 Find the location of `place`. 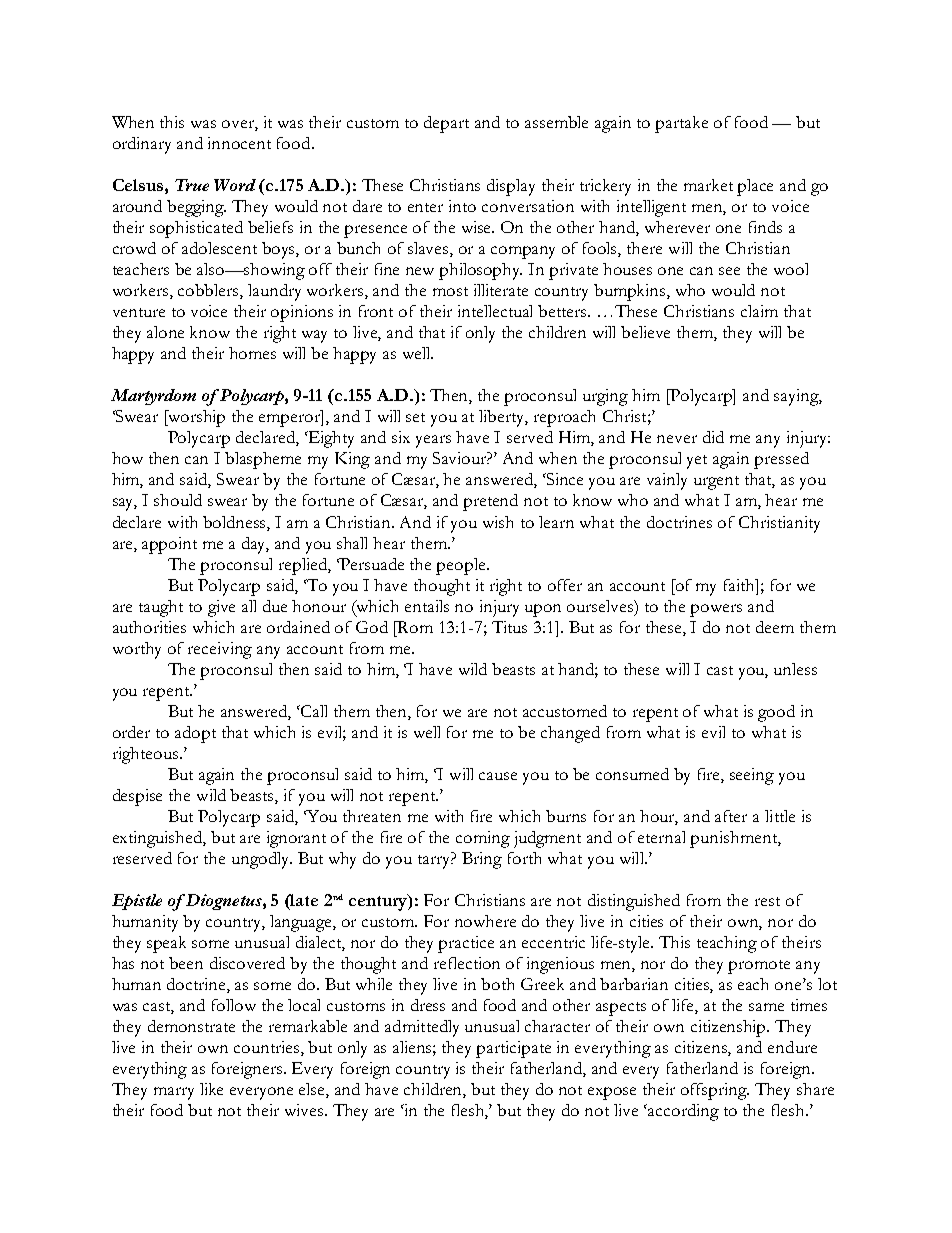

place is located at coordinates (755, 187).
